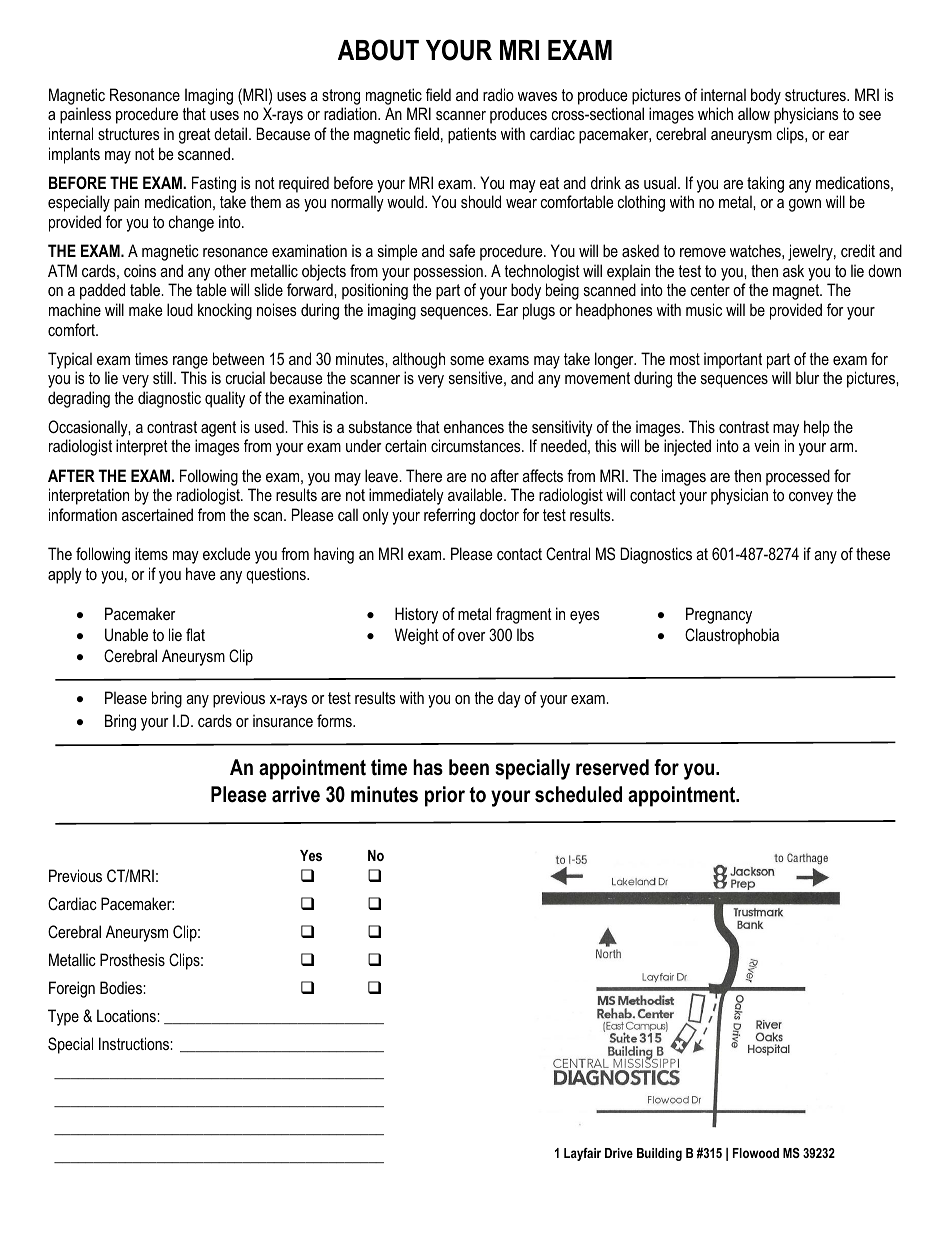  Describe the element at coordinates (619, 1153) in the screenshot. I see `Drive` at that location.
